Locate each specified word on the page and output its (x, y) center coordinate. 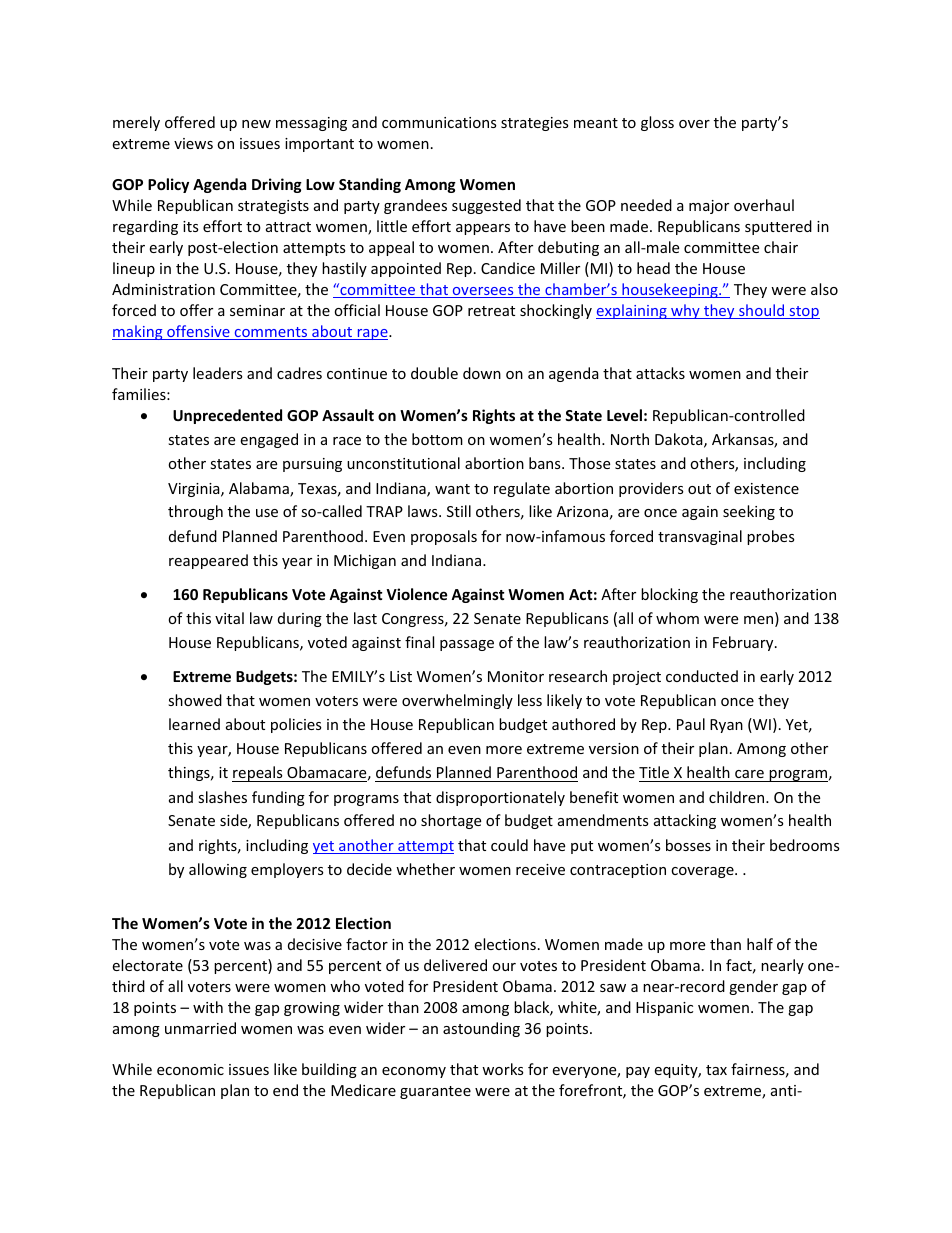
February (744, 643)
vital (229, 618)
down (482, 373)
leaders (218, 373)
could (509, 845)
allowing (218, 870)
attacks (660, 373)
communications (439, 122)
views (193, 143)
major (709, 207)
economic (190, 1069)
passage (467, 645)
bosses (688, 845)
